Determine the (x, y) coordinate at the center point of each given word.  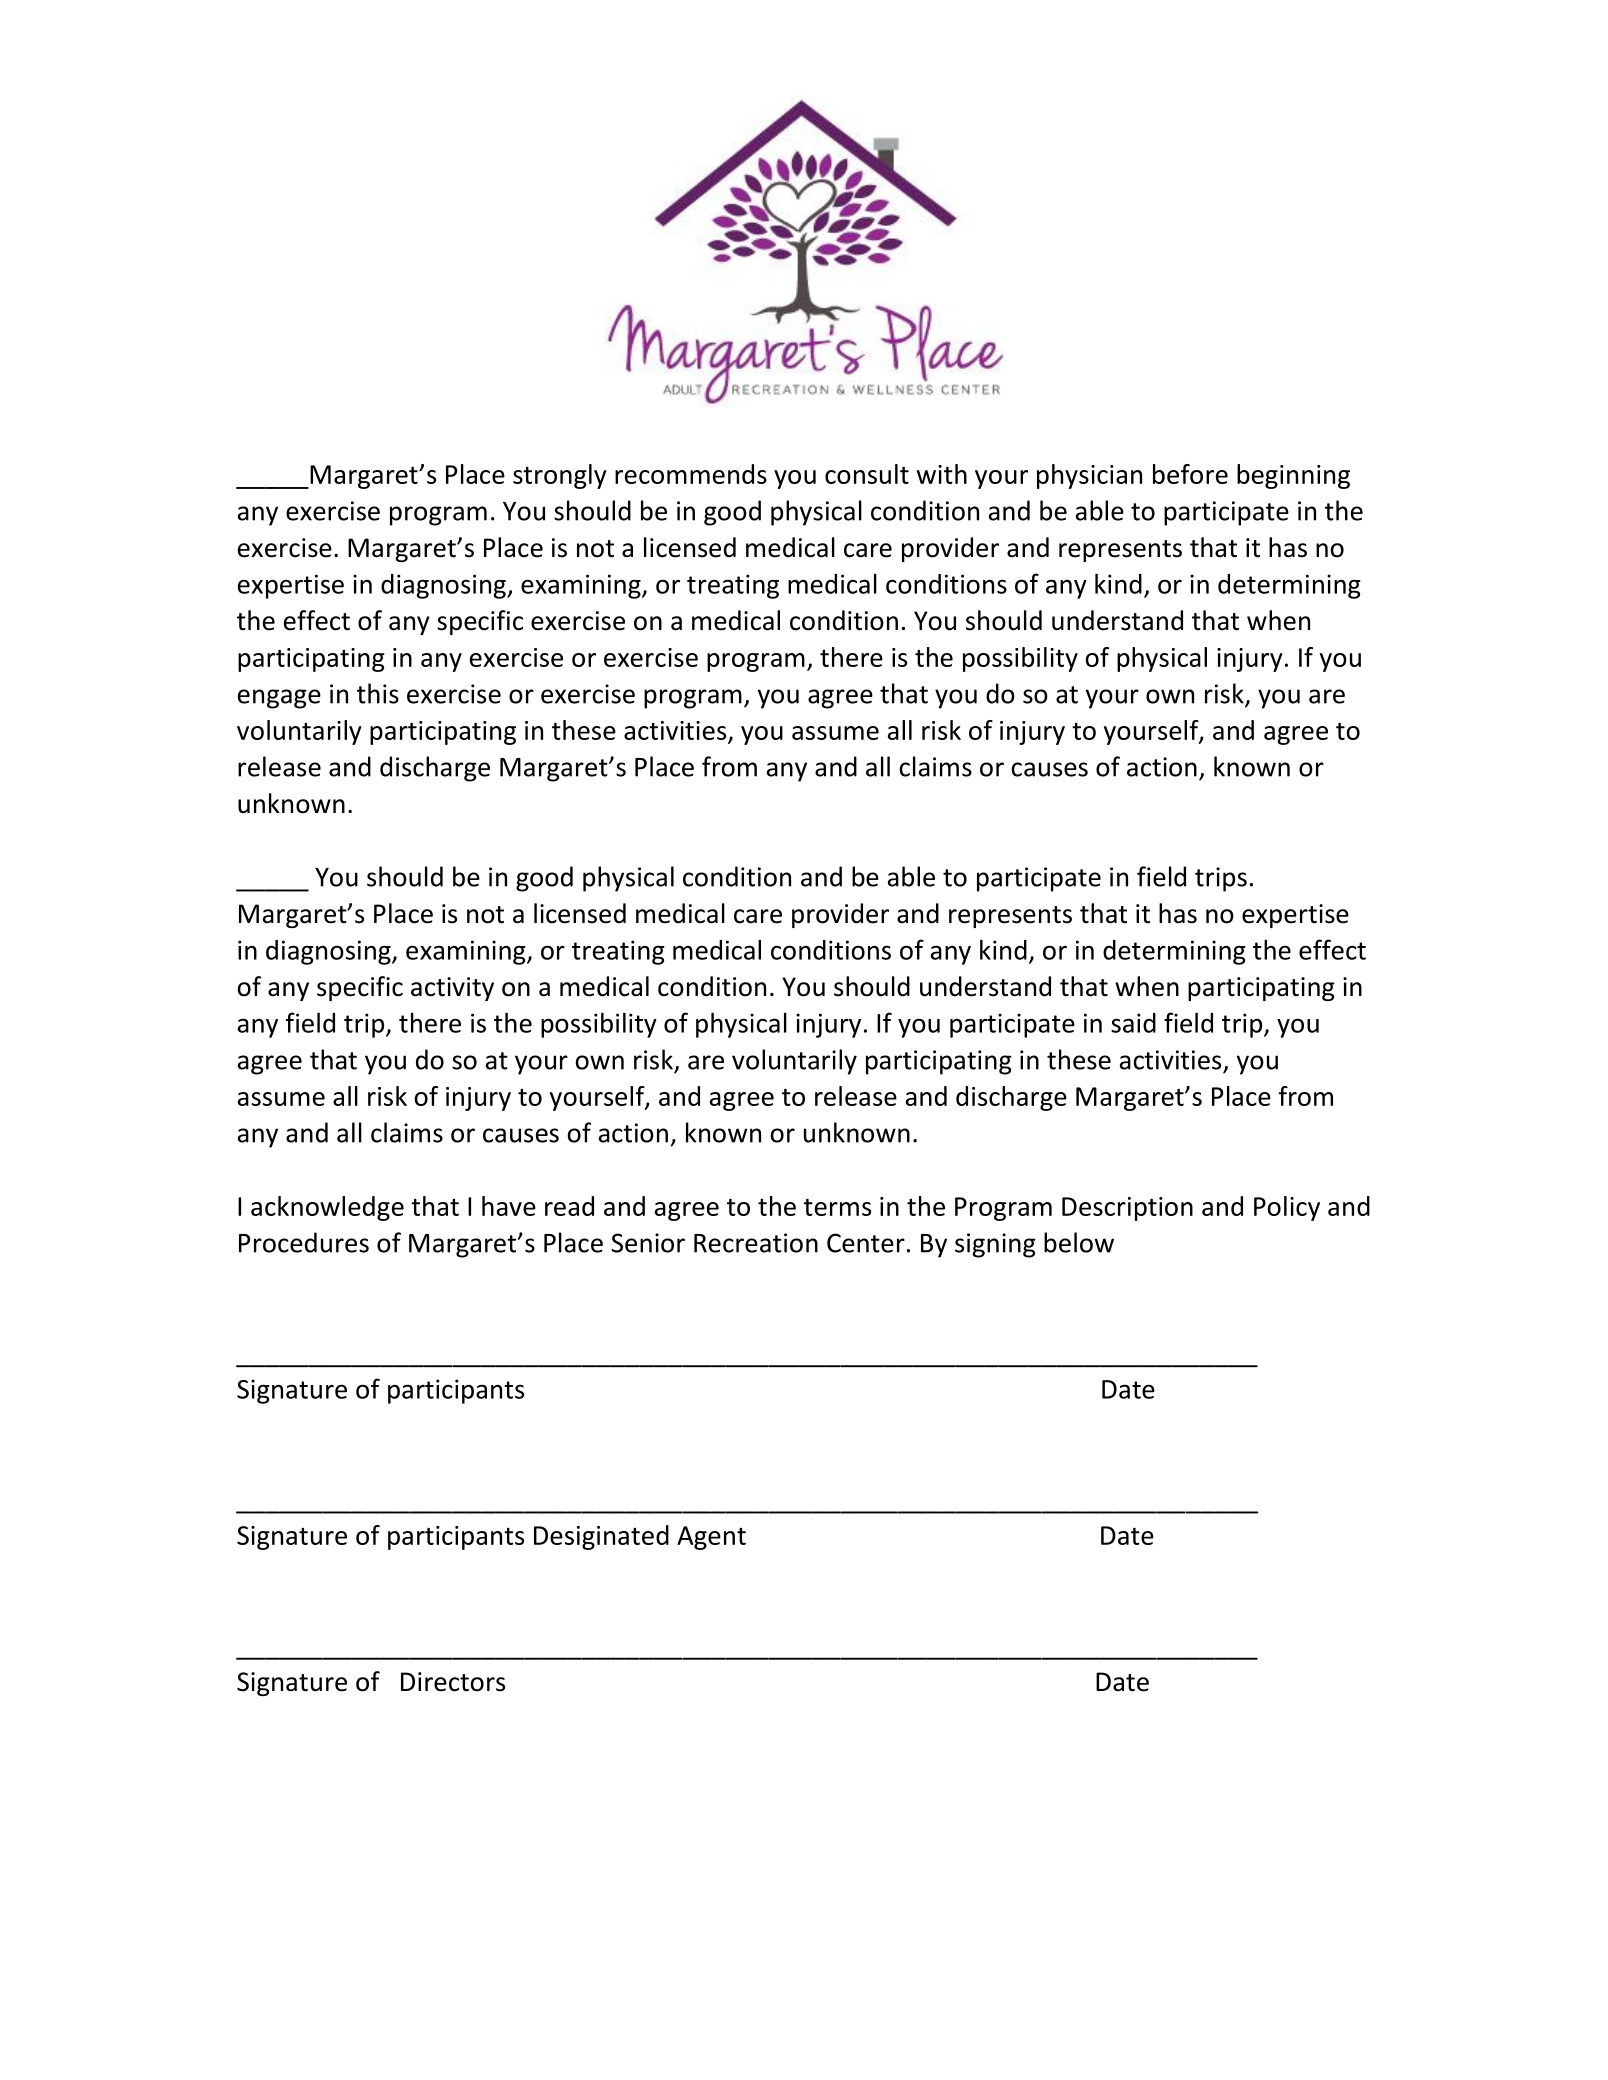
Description (1127, 1209)
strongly (560, 476)
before (1190, 474)
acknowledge (327, 1208)
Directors (453, 1682)
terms (837, 1207)
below (1079, 1242)
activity (452, 989)
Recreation (756, 1243)
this (378, 693)
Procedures (304, 1242)
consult (867, 474)
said (1133, 1023)
